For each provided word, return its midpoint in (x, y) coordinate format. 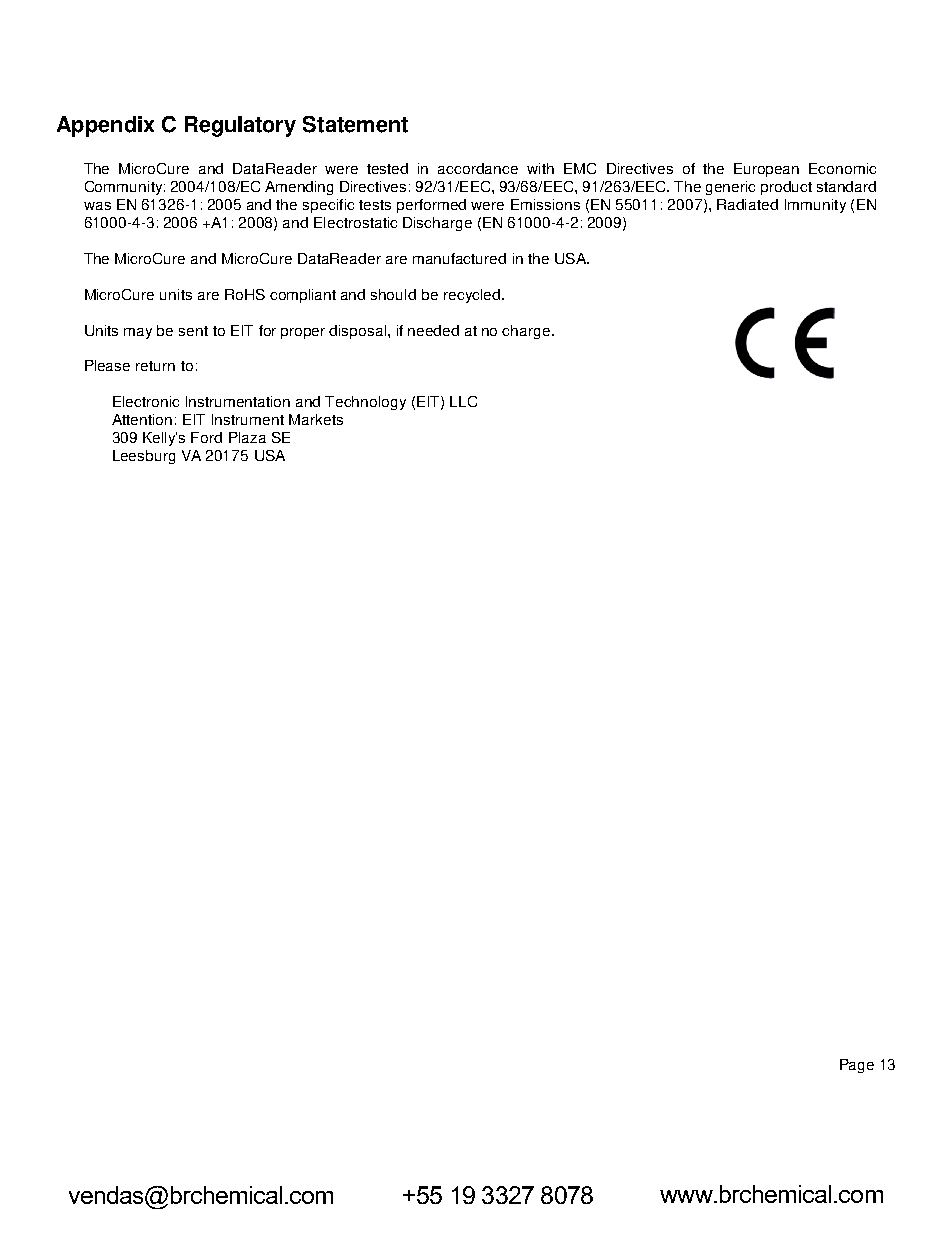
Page (857, 1066)
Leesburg (144, 457)
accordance (478, 168)
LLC (463, 401)
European (766, 170)
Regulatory (240, 126)
